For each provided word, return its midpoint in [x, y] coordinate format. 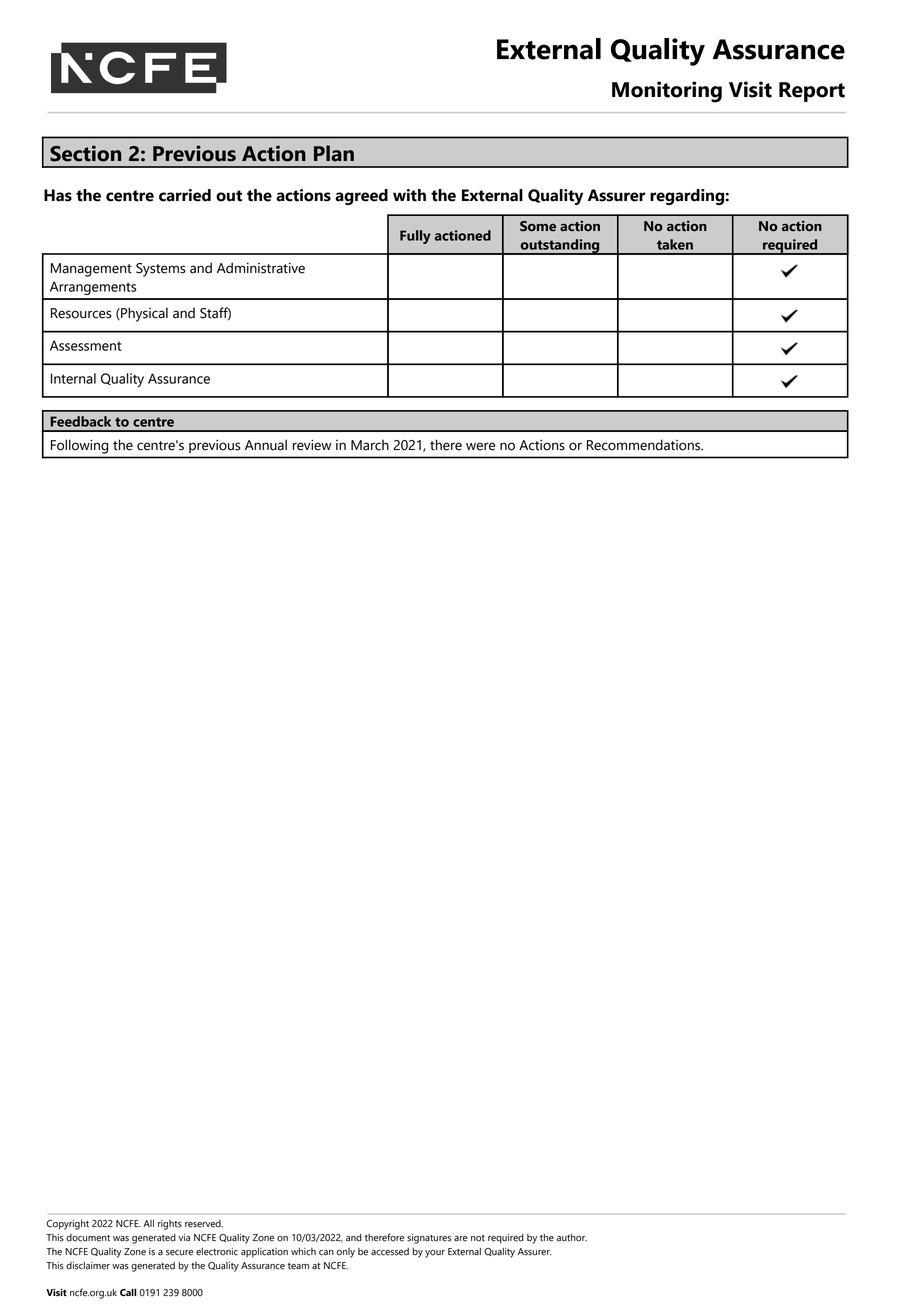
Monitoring [667, 92]
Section [85, 153]
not [478, 1238]
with [409, 195]
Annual [266, 445]
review [312, 445]
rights [170, 1225]
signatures [429, 1239]
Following [79, 447]
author [572, 1238]
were [480, 446]
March [370, 445]
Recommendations [645, 445]
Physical [143, 314]
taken [675, 244]
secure [179, 1253]
